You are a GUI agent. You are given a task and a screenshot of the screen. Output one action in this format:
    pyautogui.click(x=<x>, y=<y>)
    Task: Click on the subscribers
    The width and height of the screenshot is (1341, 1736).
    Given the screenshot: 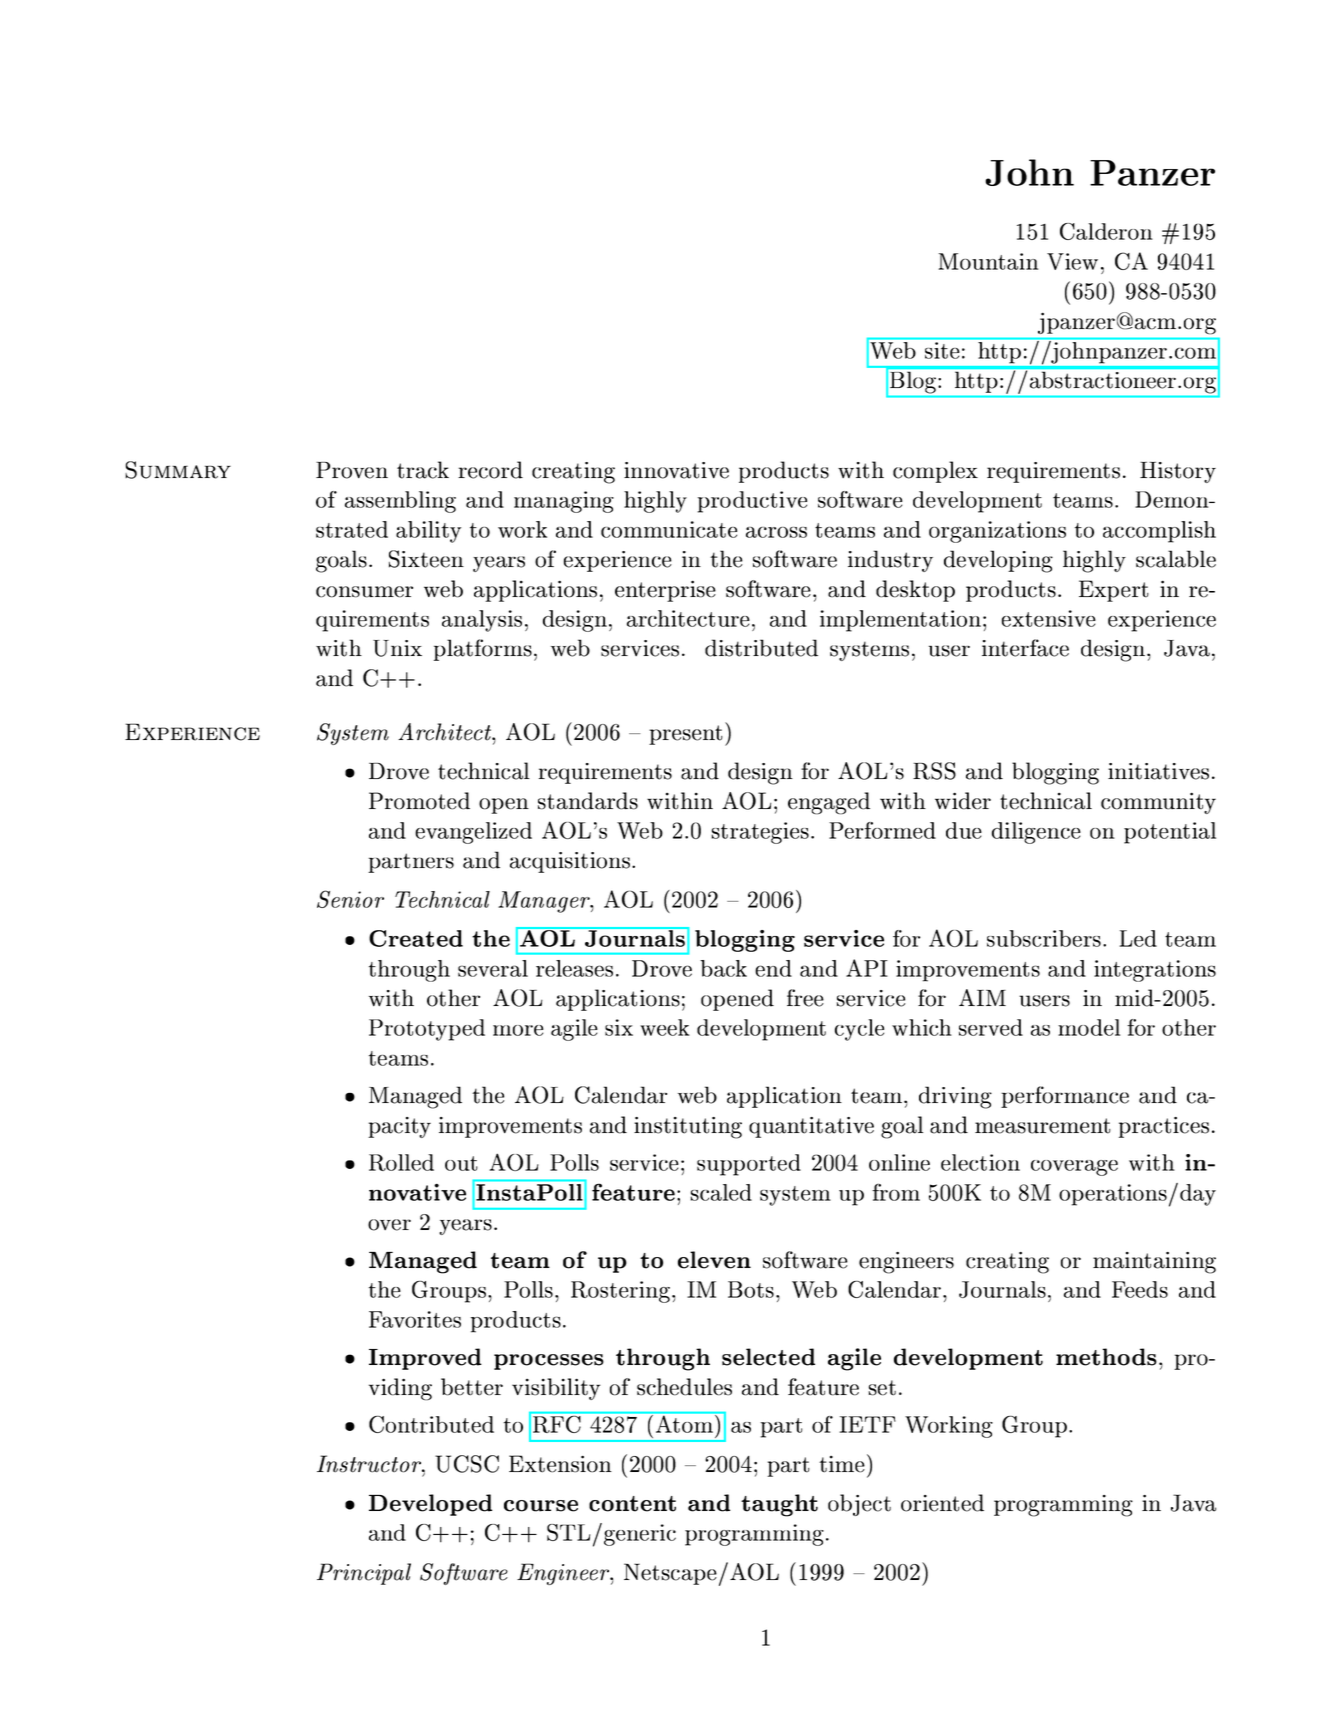 What is the action you would take?
    pyautogui.click(x=1045, y=938)
